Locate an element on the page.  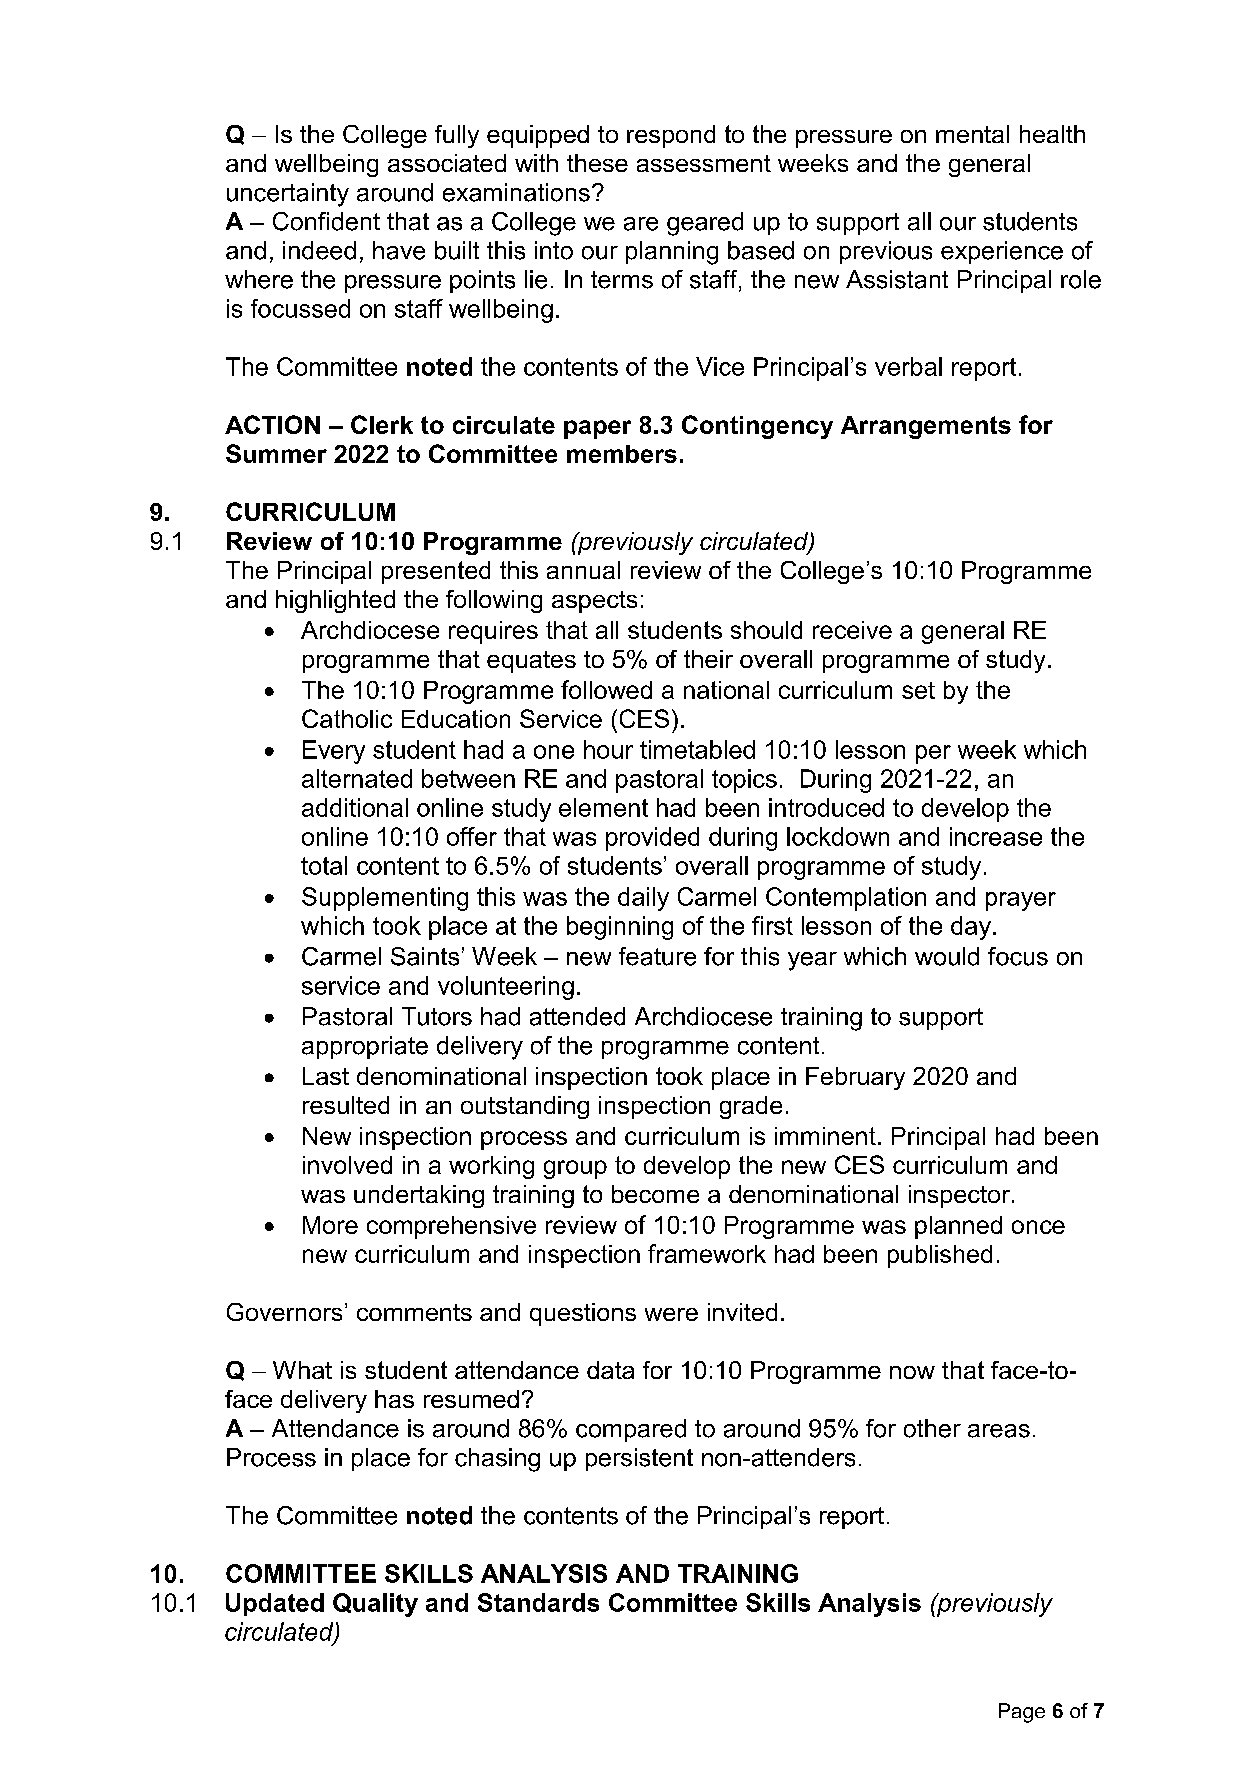
Confident is located at coordinates (326, 221).
